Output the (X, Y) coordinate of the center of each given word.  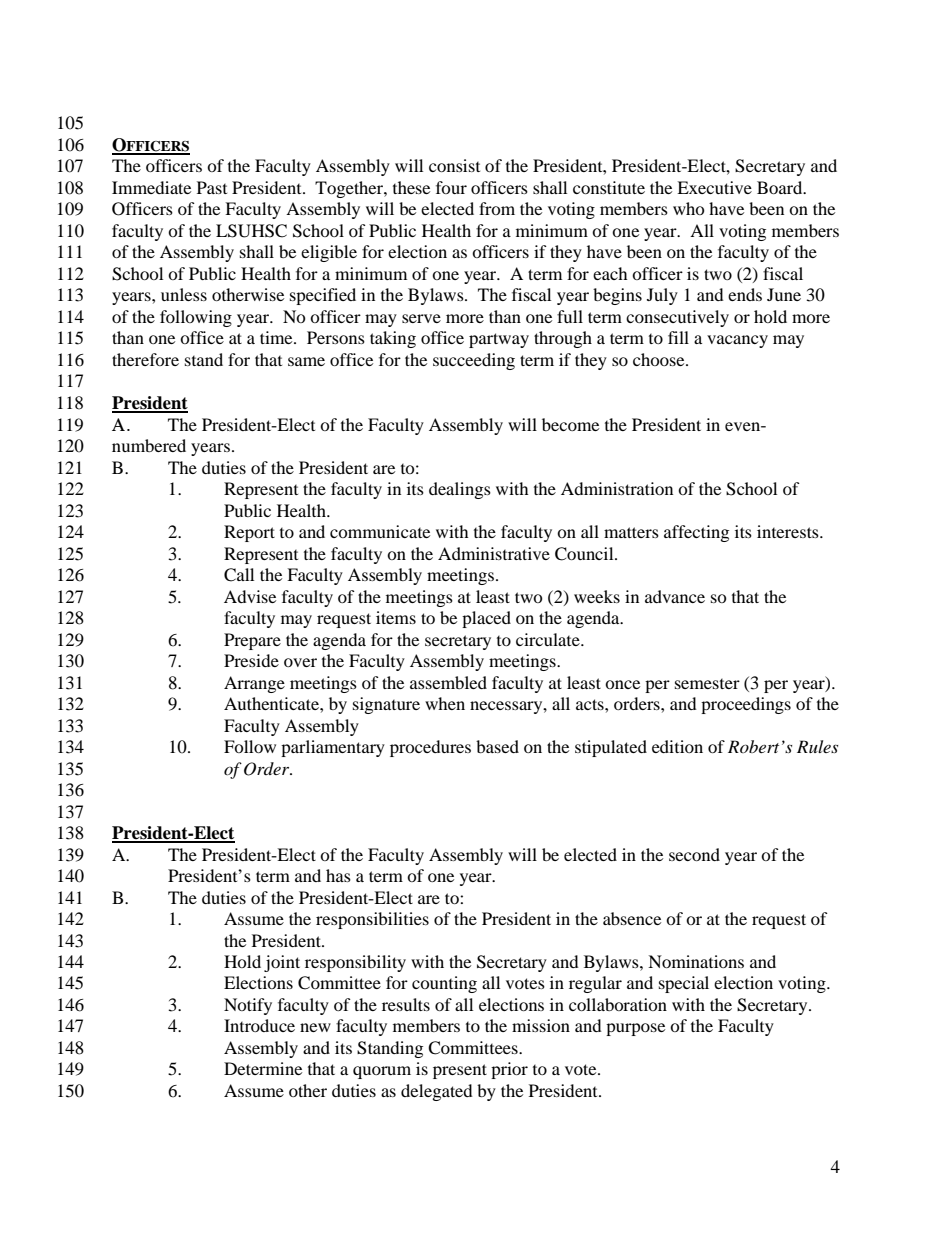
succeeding (474, 361)
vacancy (737, 341)
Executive (714, 187)
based (497, 746)
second (694, 854)
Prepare (252, 641)
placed (486, 619)
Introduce (259, 1025)
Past (212, 187)
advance (675, 596)
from (497, 208)
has (338, 875)
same (306, 361)
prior (509, 1070)
